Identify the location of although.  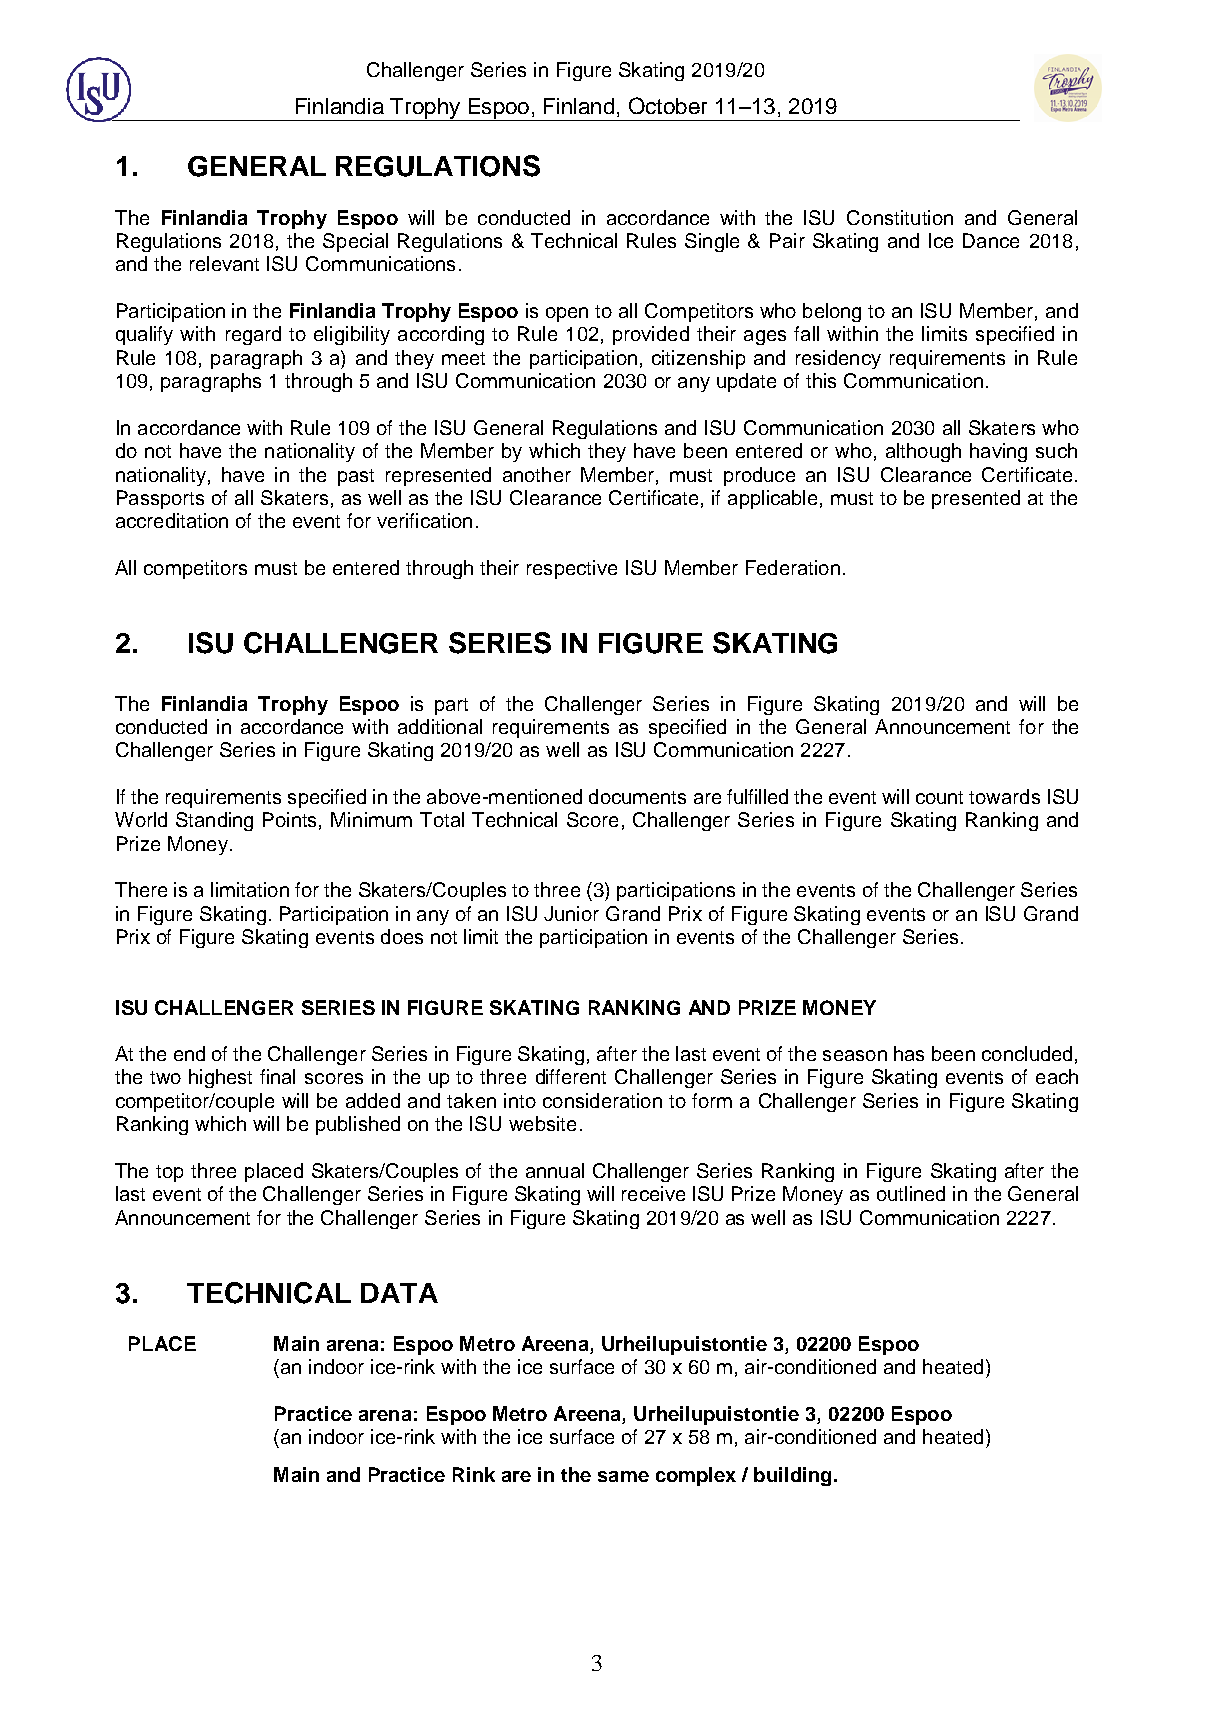
(923, 452).
